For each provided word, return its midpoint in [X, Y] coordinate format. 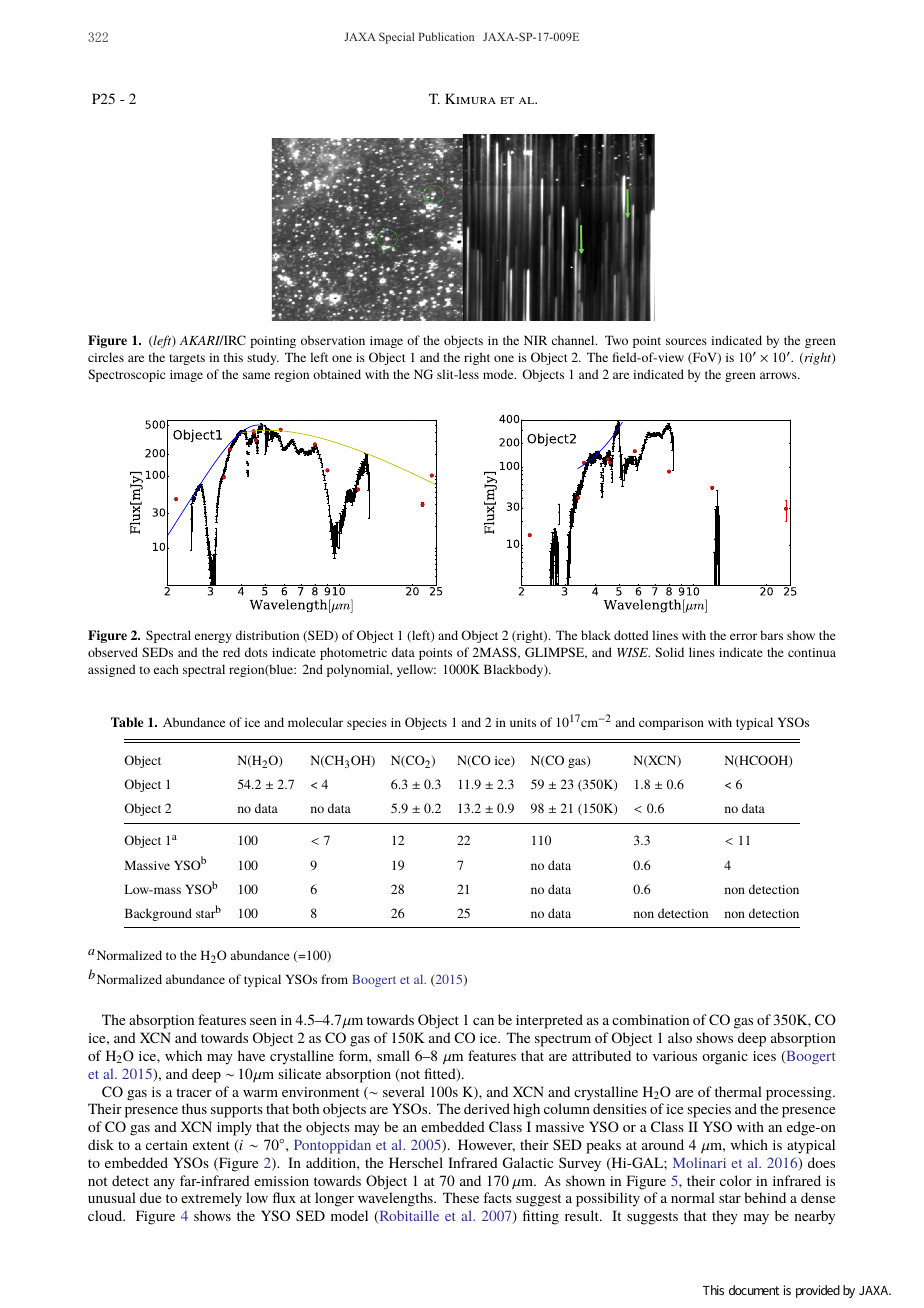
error [743, 636]
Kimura [470, 98]
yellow [416, 670]
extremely [211, 1199]
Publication [446, 36]
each [166, 669]
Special [396, 38]
